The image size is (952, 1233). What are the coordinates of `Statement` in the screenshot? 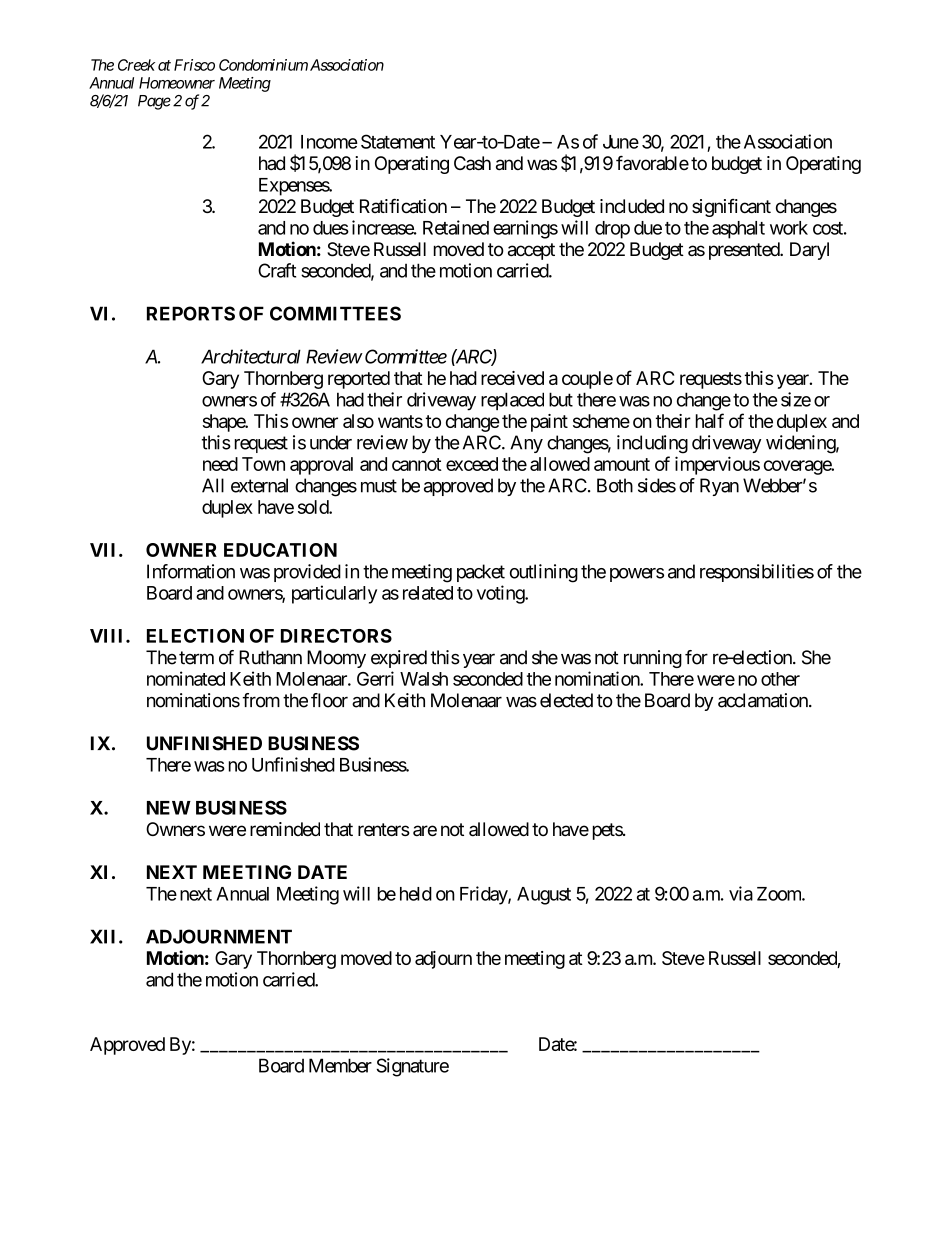 It's located at (398, 141).
